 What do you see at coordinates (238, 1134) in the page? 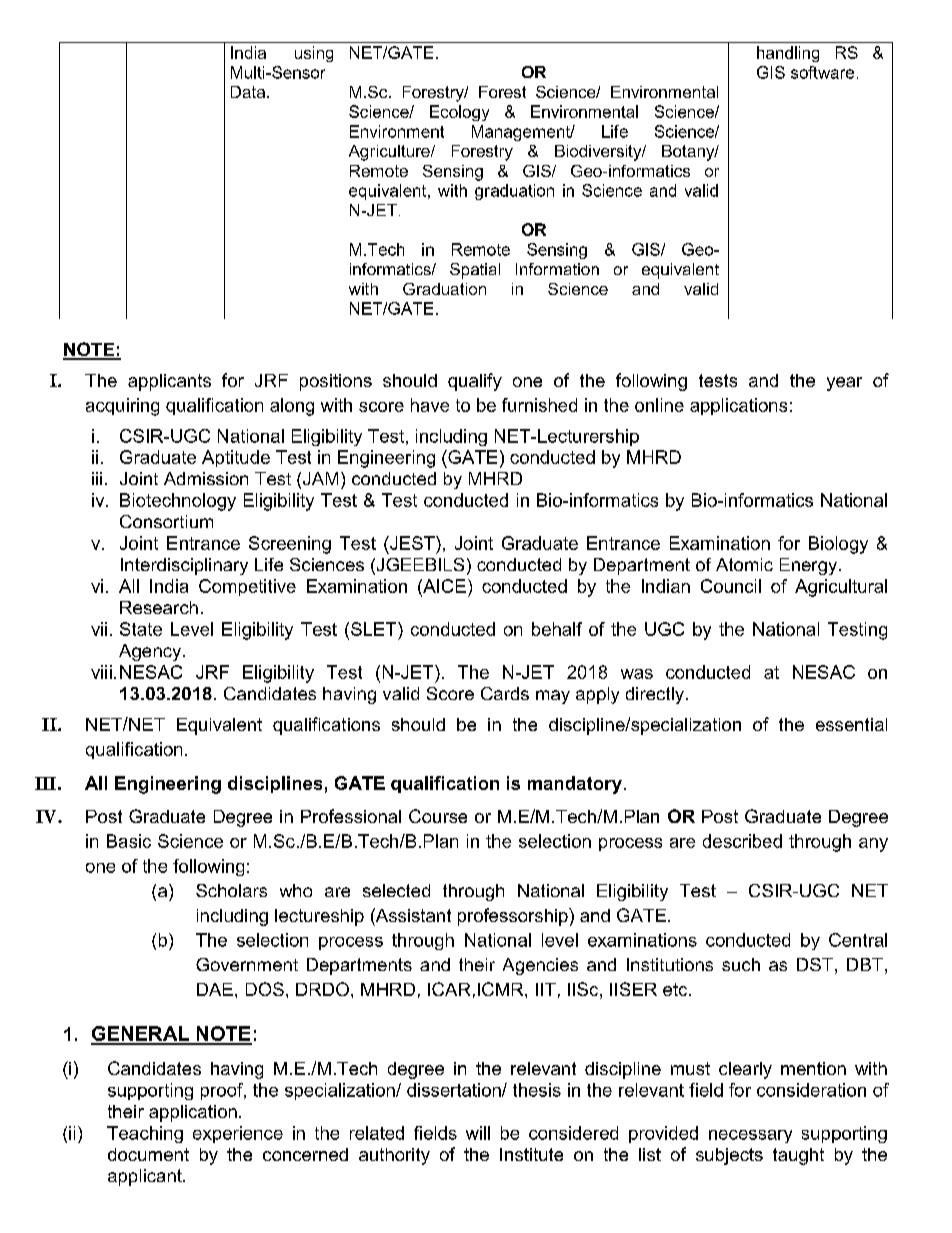
I see `experience` at bounding box center [238, 1134].
